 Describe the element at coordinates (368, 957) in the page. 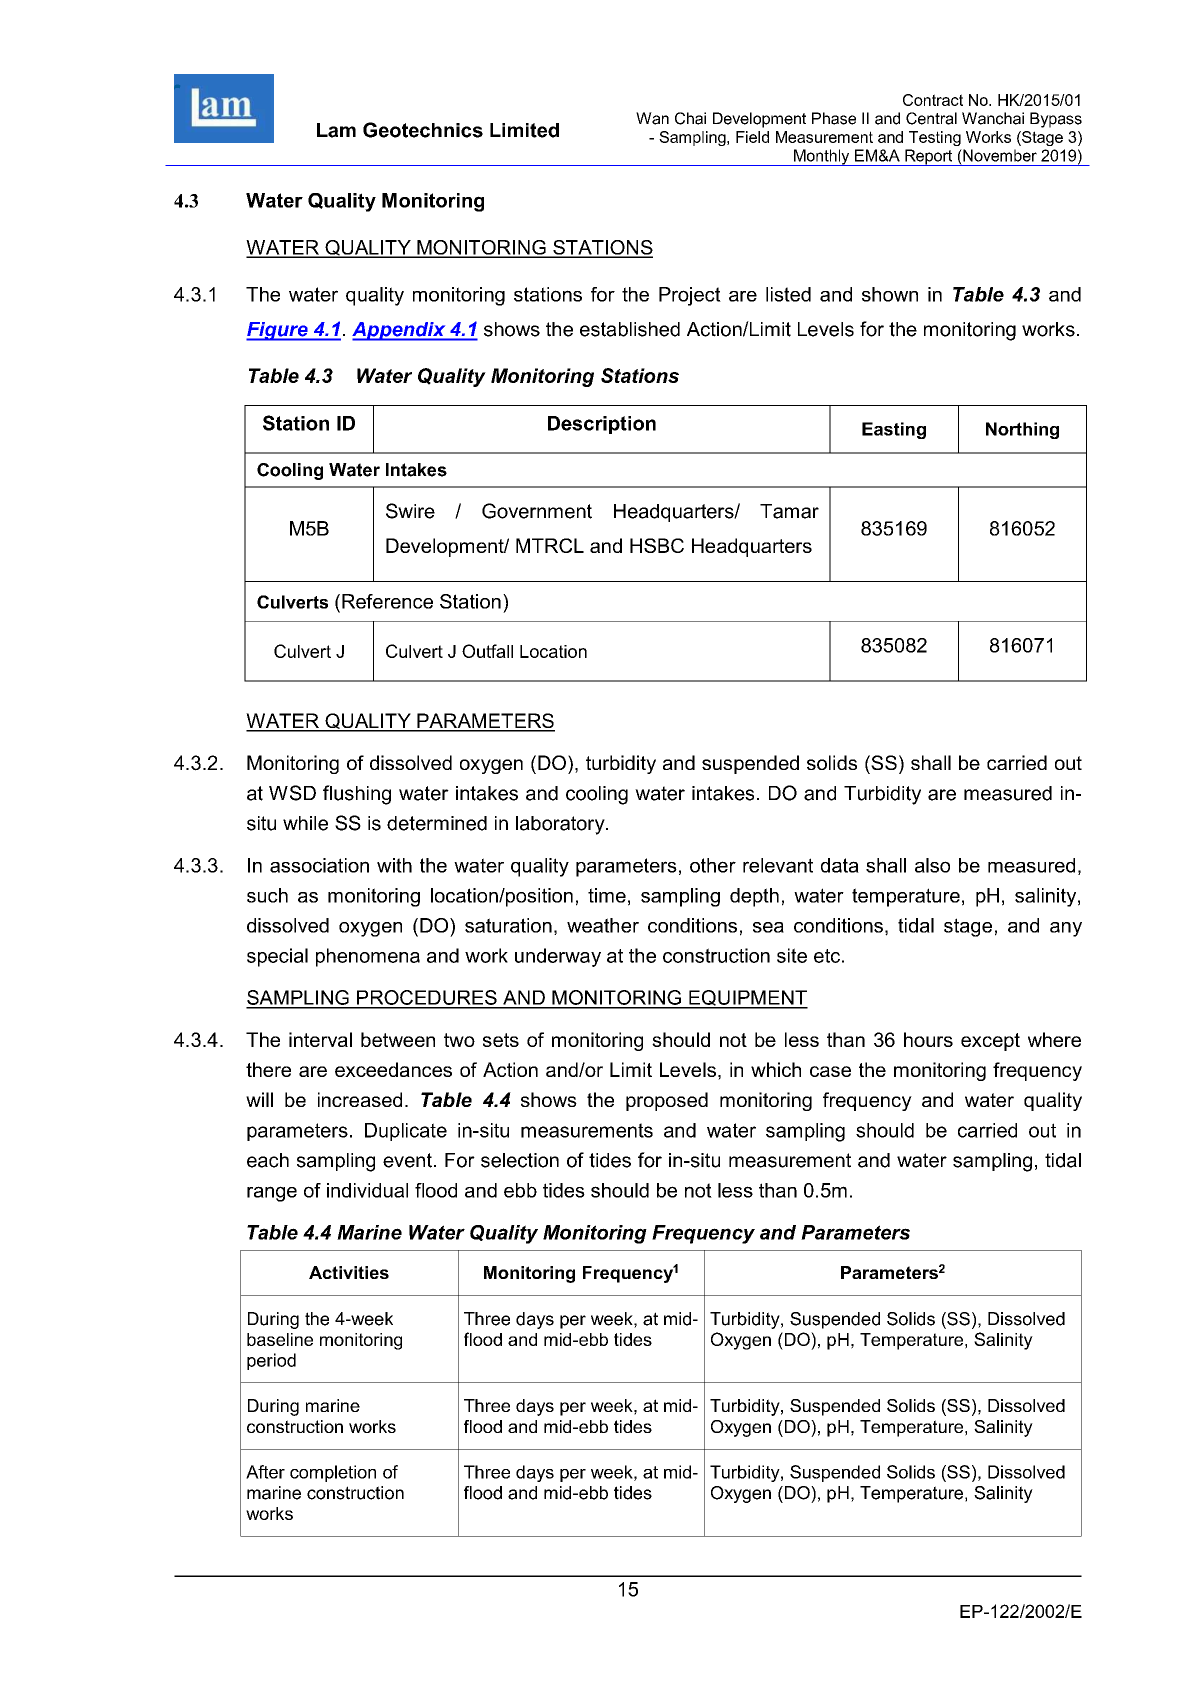

I see `phenomena` at that location.
